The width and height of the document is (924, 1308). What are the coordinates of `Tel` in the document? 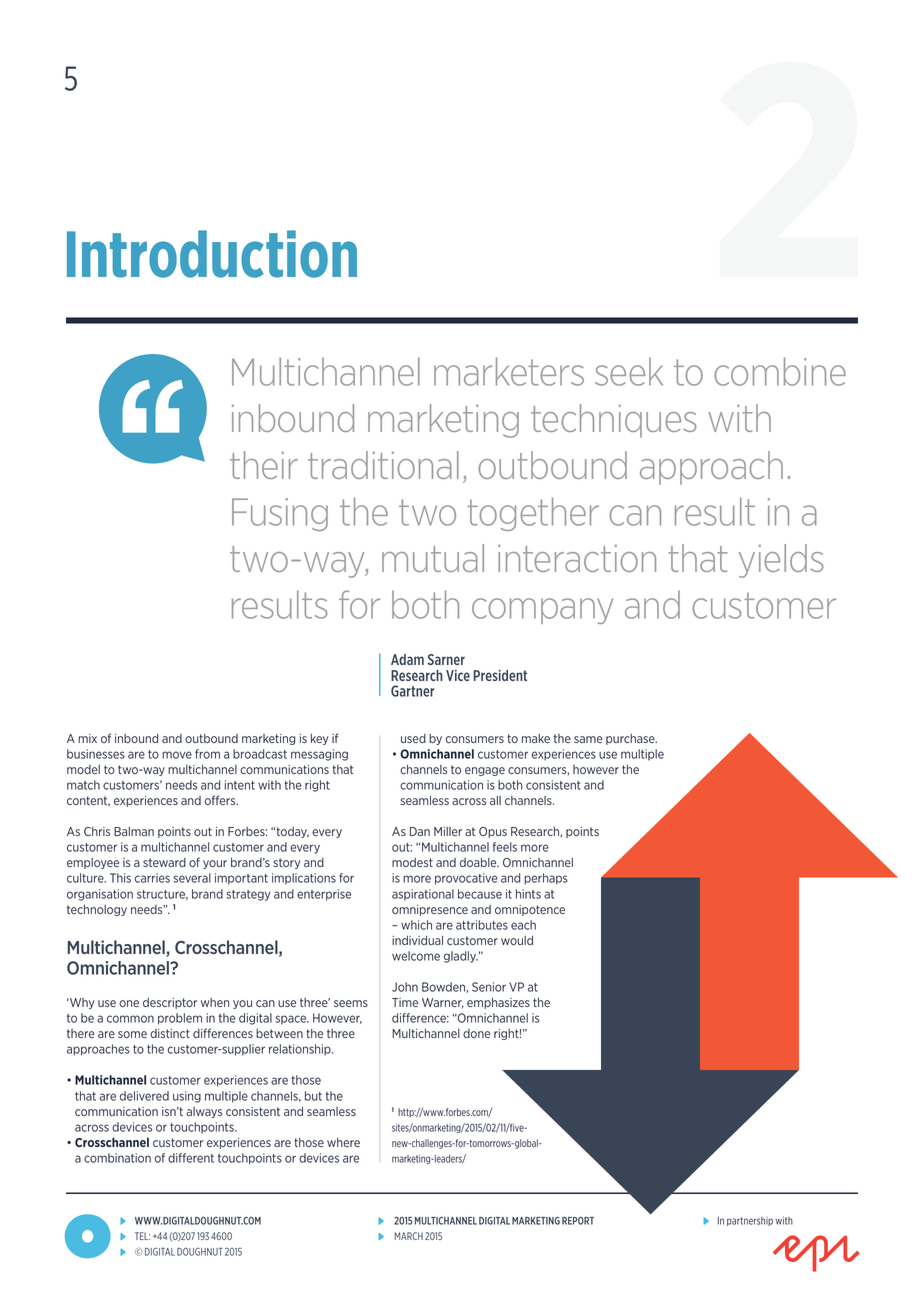 It's located at (142, 1236).
